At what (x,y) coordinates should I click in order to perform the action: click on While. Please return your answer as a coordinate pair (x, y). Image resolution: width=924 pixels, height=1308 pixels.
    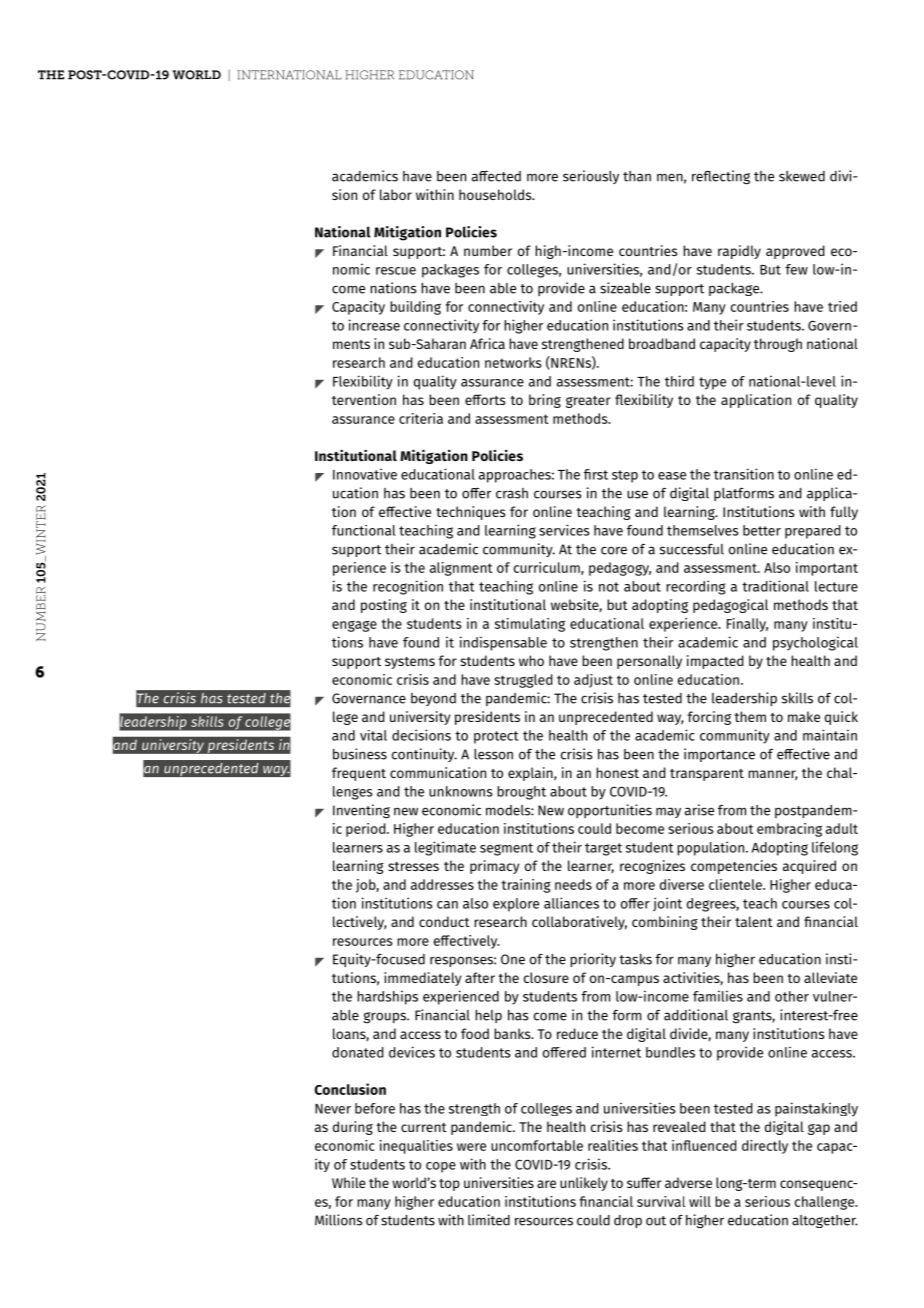
    Looking at the image, I should click on (349, 1182).
